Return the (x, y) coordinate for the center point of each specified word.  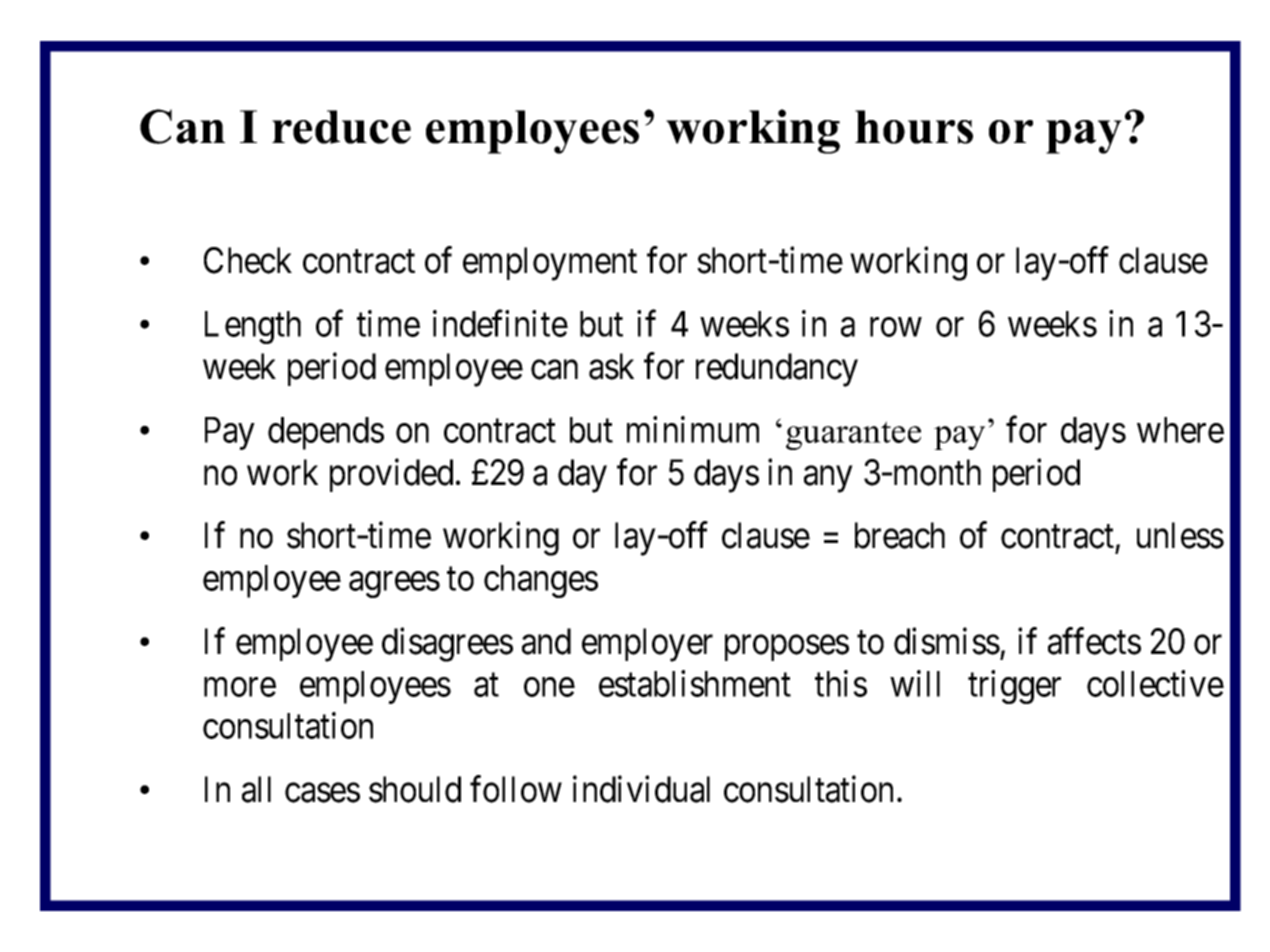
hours (914, 127)
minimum (693, 429)
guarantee (853, 435)
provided (391, 475)
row (896, 327)
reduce (341, 127)
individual (641, 789)
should (415, 789)
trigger (1014, 687)
